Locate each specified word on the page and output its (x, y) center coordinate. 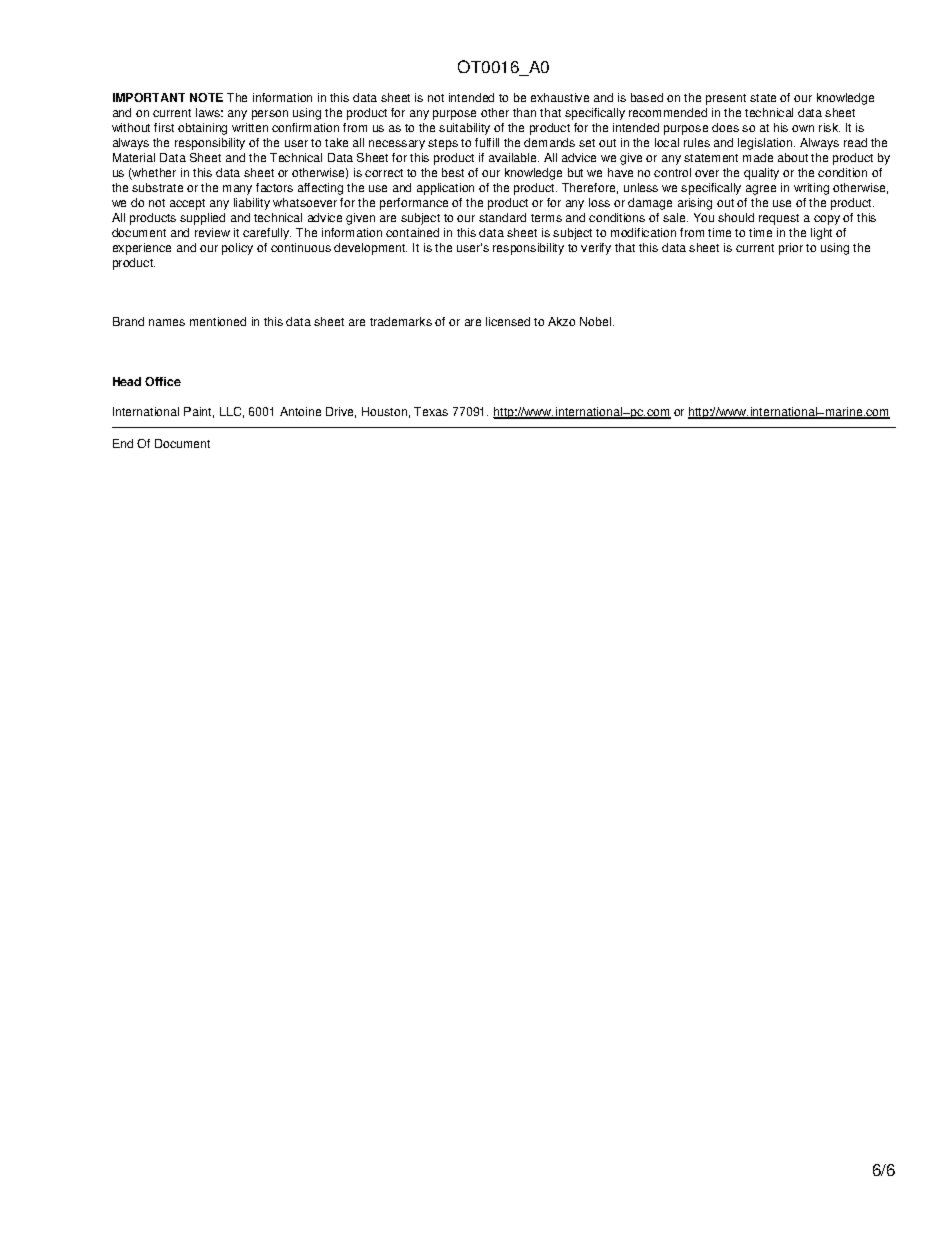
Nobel (597, 321)
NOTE (206, 97)
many (237, 190)
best (453, 172)
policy (237, 249)
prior (791, 249)
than (524, 112)
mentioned (218, 321)
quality (761, 174)
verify (596, 249)
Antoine (300, 411)
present (726, 99)
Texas (431, 411)
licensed (508, 321)
